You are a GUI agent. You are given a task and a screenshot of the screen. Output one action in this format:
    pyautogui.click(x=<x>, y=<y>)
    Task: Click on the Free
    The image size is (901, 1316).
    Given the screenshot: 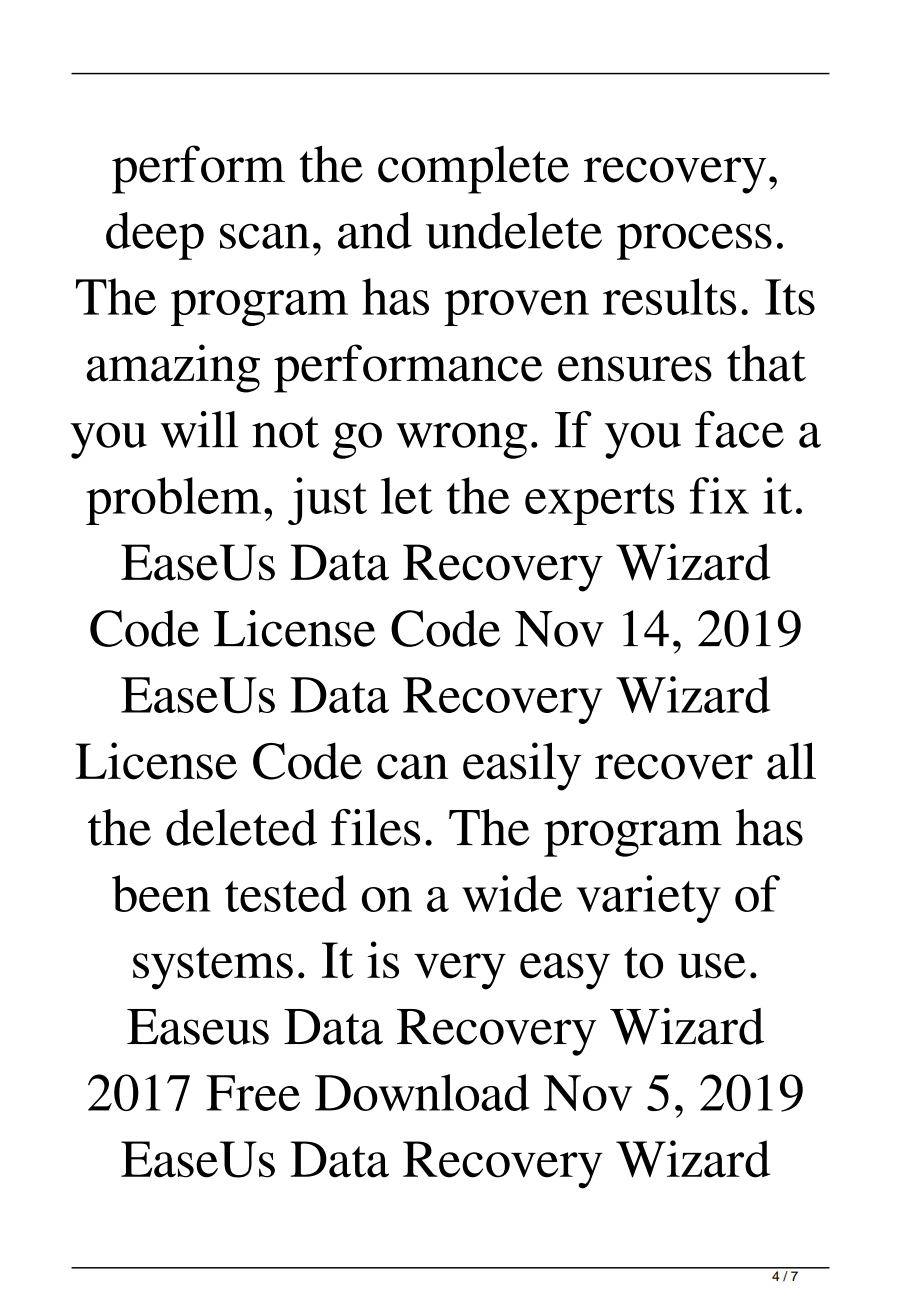 What is the action you would take?
    pyautogui.click(x=253, y=1093)
